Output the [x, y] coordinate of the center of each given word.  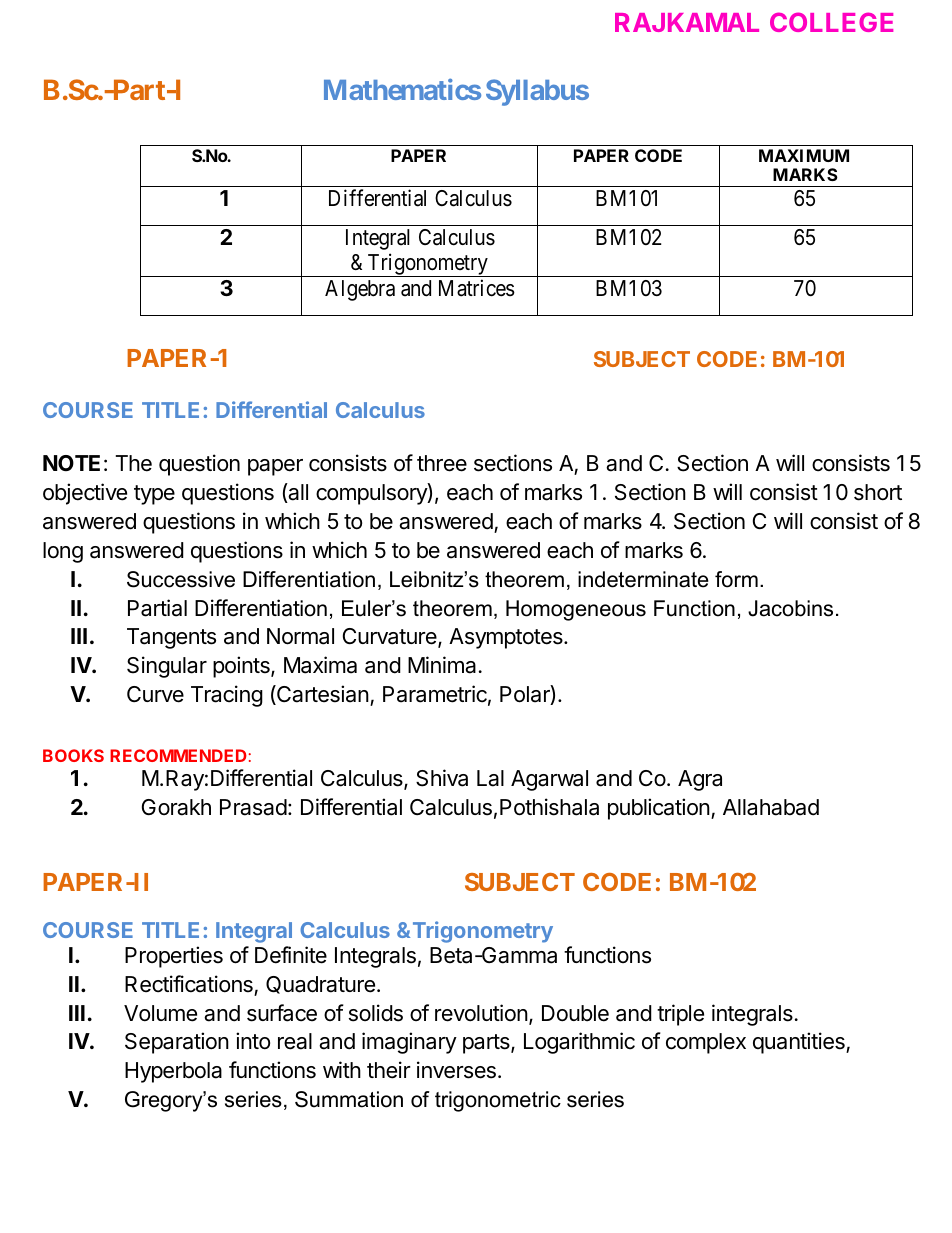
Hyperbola [173, 1072]
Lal [490, 778]
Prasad [253, 807]
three [442, 463]
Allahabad [771, 807]
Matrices [477, 288]
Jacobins [790, 608]
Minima [442, 665]
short [878, 492]
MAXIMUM [804, 155]
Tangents [171, 638]
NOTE [71, 463]
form [736, 579]
